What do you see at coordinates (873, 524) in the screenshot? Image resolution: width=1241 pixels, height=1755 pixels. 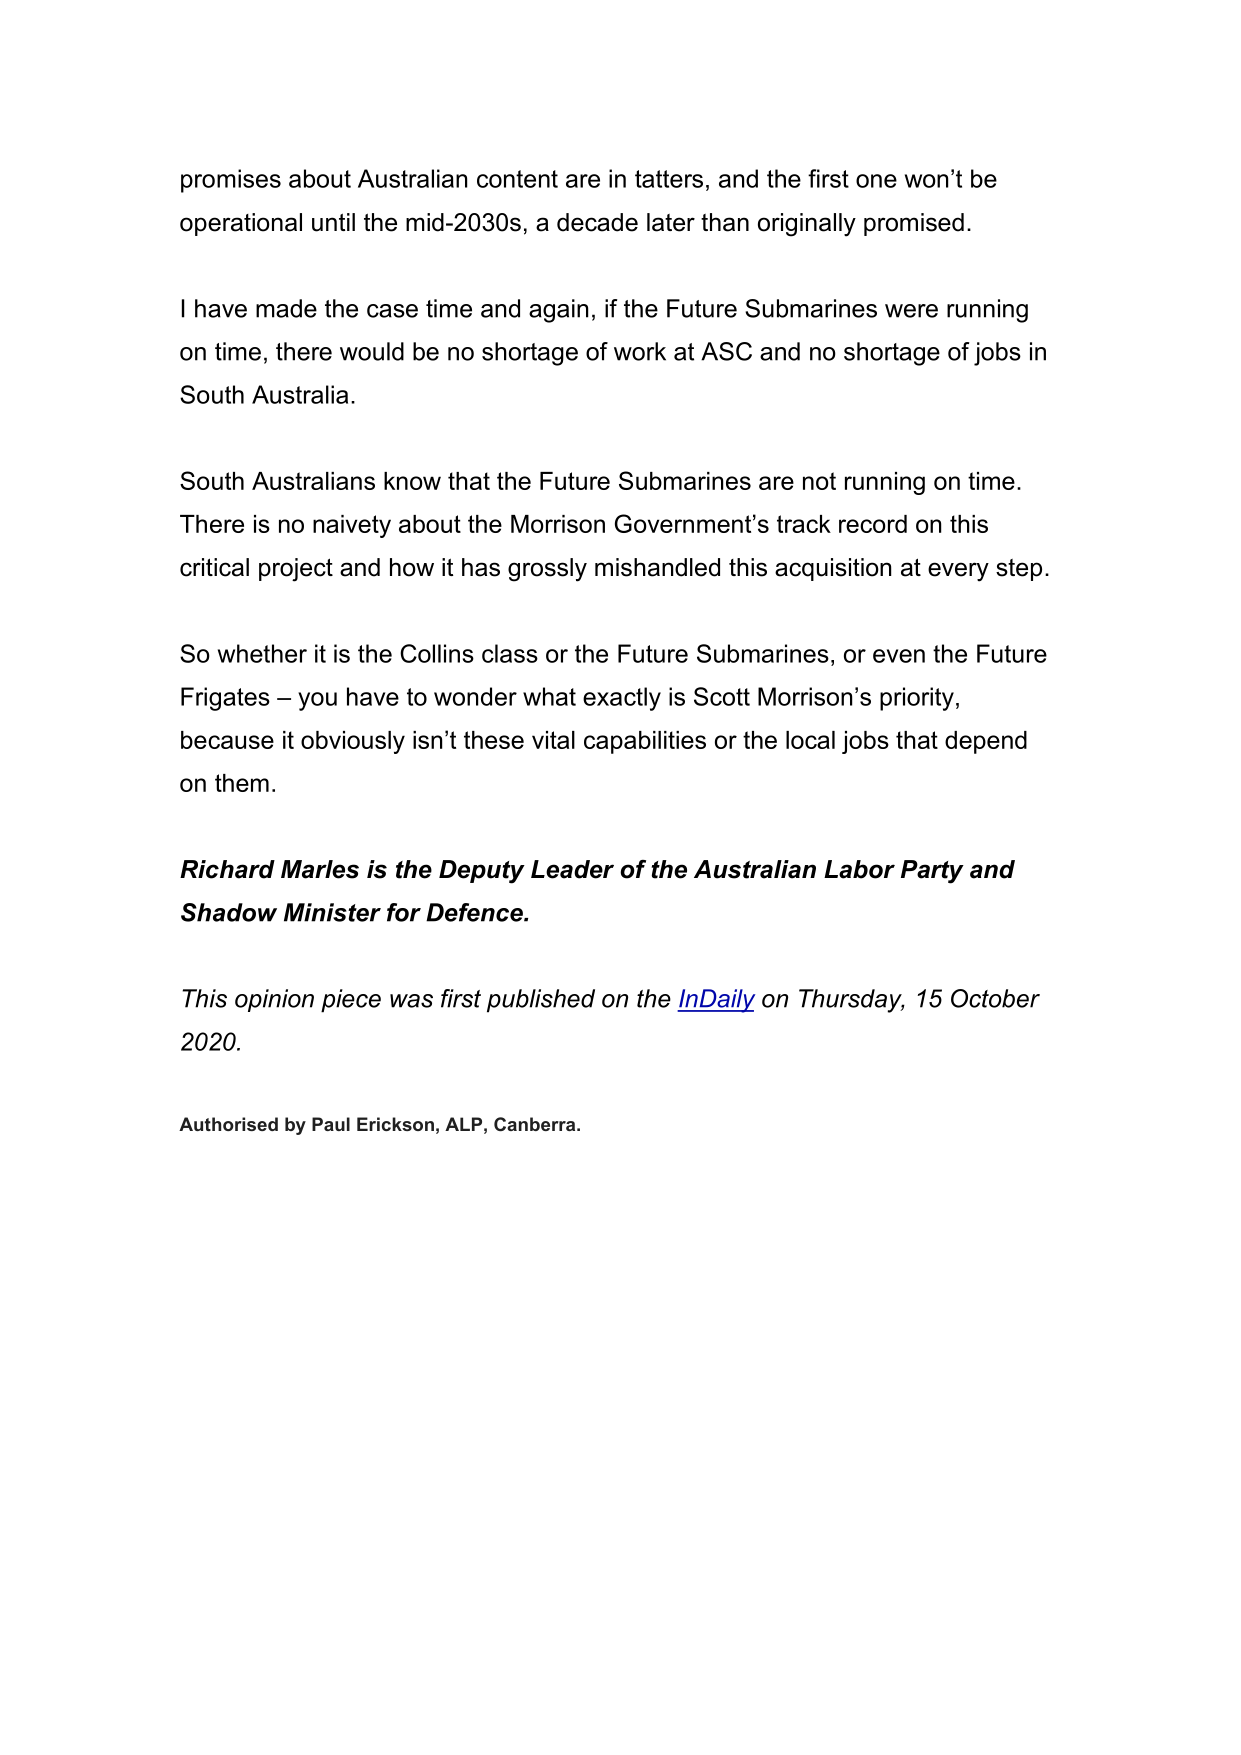 I see `record` at bounding box center [873, 524].
